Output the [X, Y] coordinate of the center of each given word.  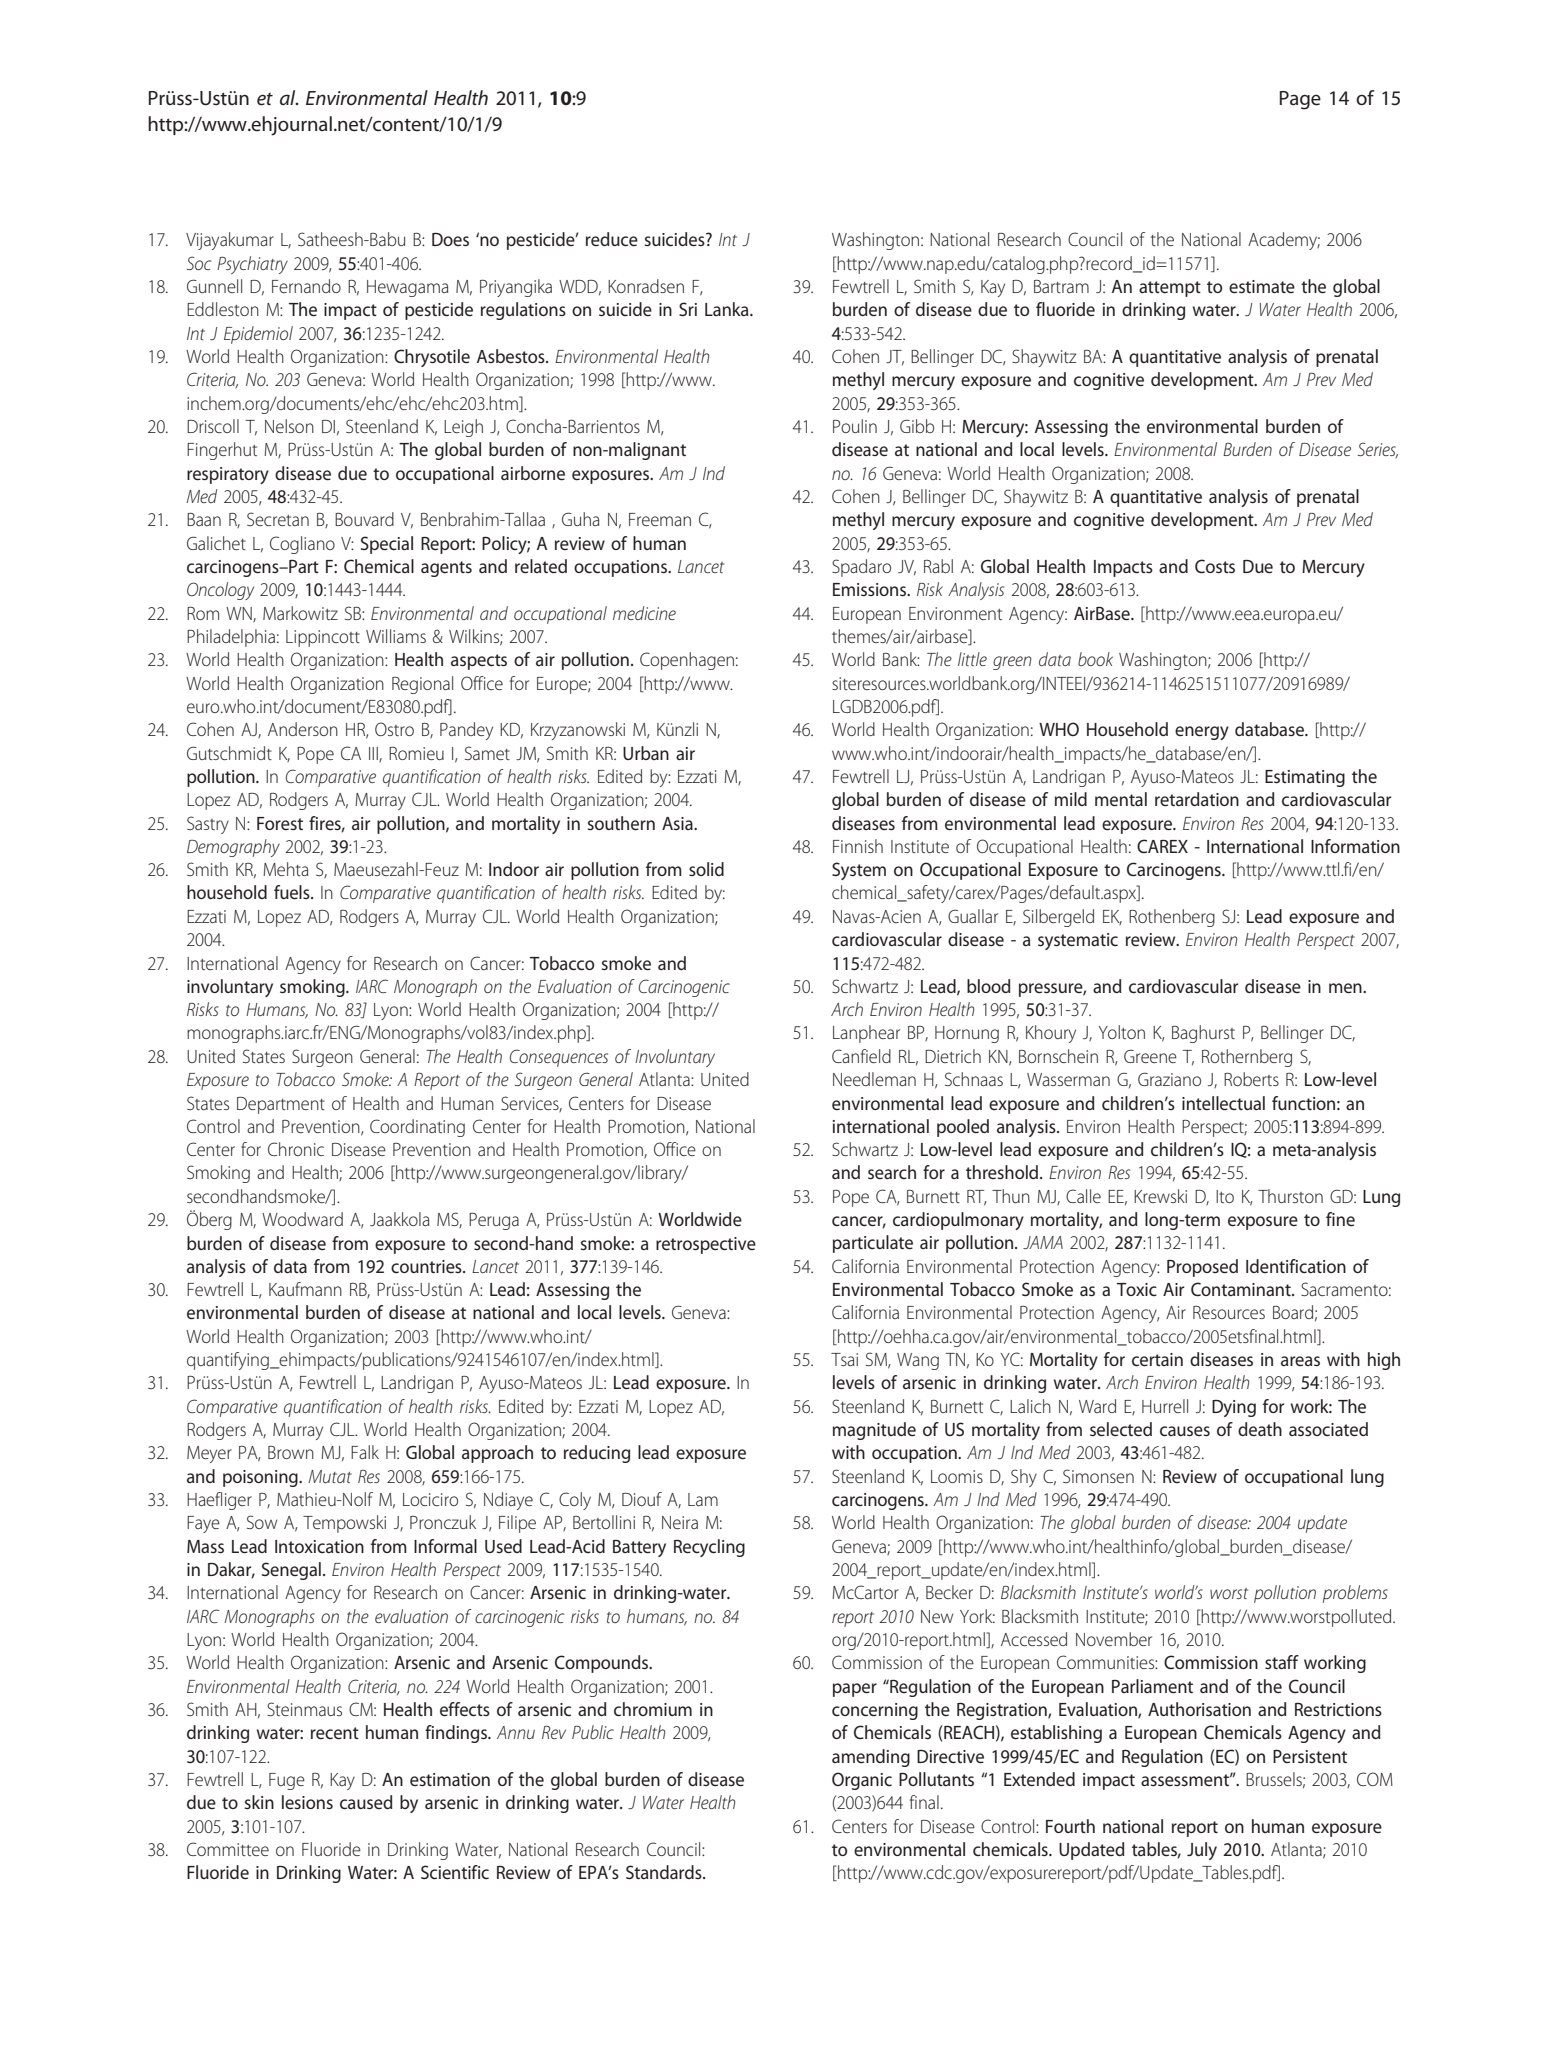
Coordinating [417, 1128]
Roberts [1251, 1079]
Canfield [861, 1056]
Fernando [306, 286]
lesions [307, 1802]
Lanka [728, 309]
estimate [1262, 287]
